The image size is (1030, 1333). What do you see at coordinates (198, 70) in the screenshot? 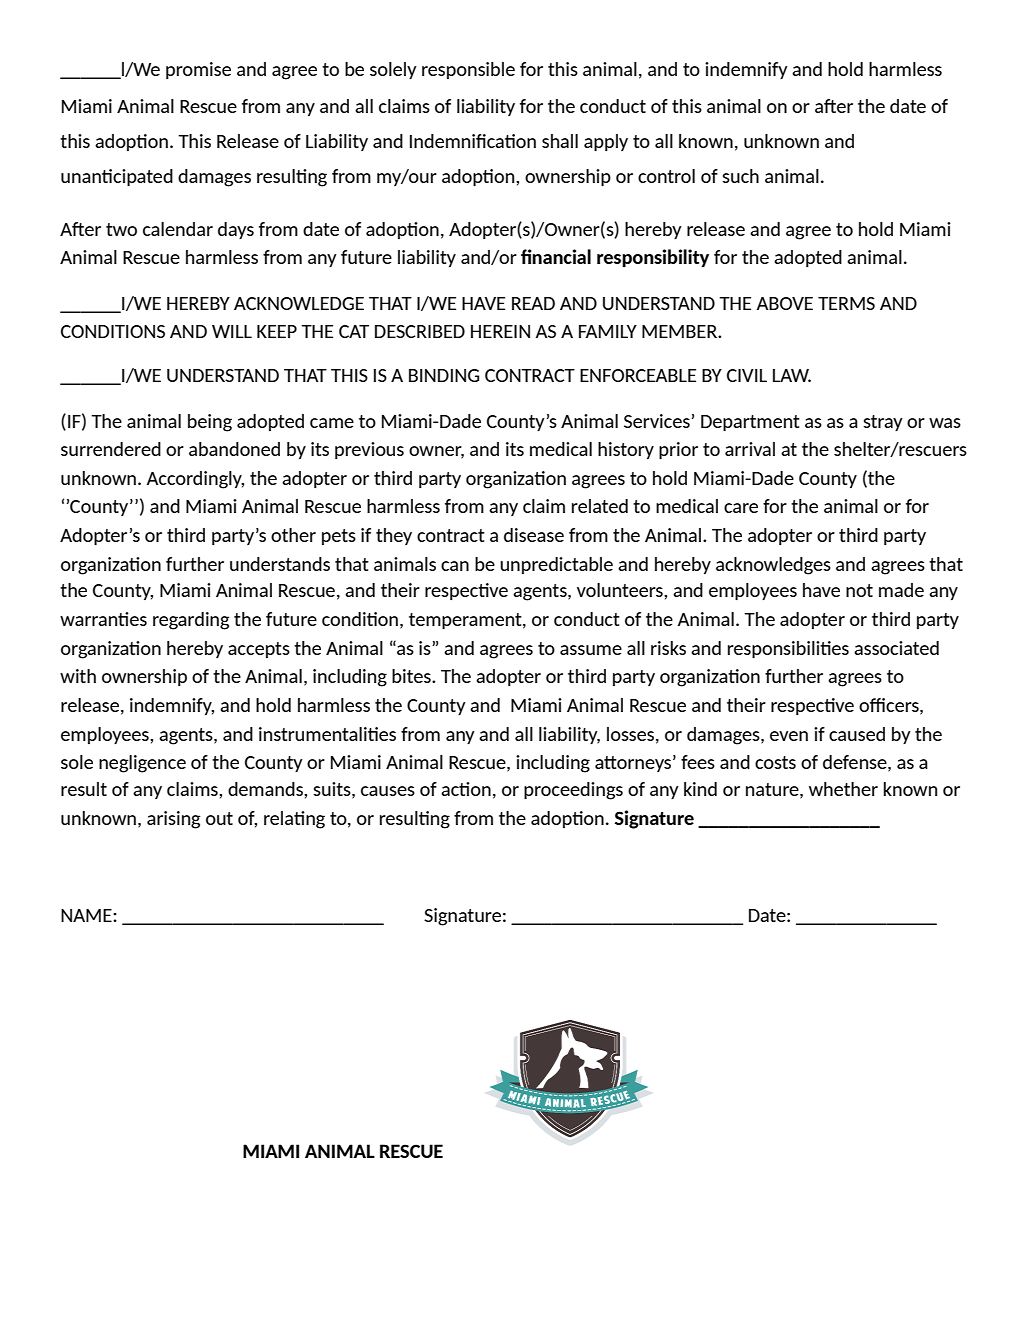
I see `promise` at bounding box center [198, 70].
